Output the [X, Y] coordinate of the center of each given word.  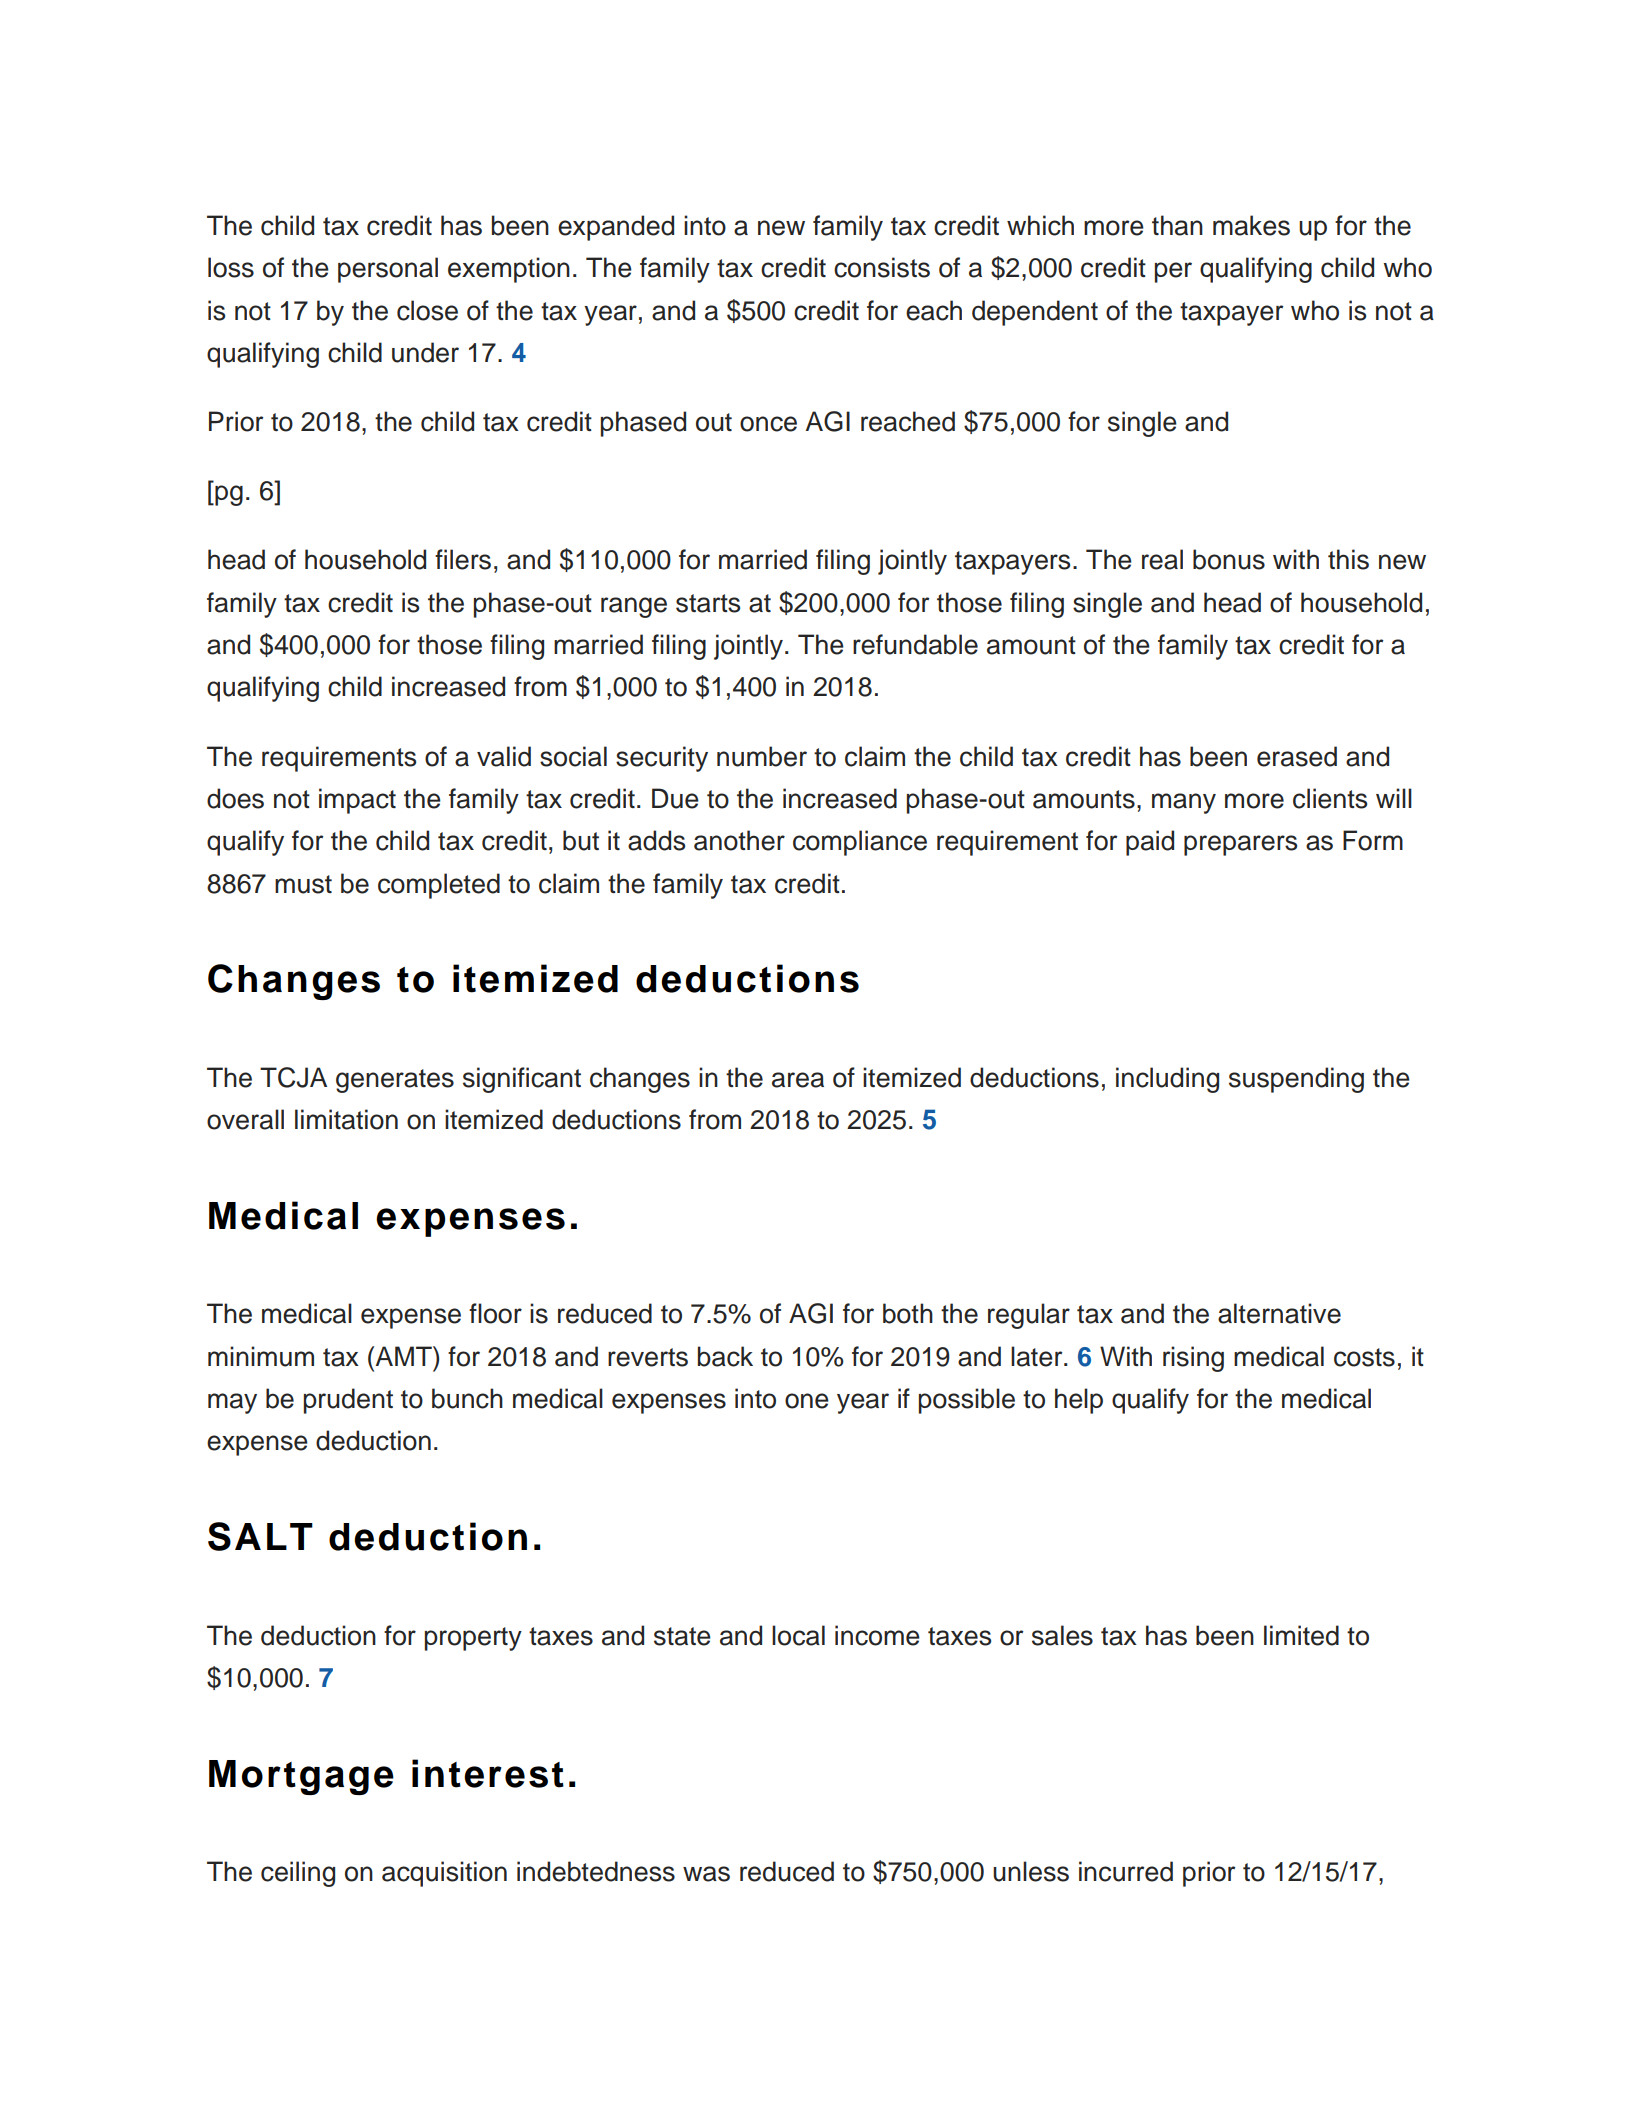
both [908, 1313]
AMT [403, 1356]
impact [357, 801]
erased [1297, 756]
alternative [1279, 1313]
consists [882, 267]
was [706, 1874]
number [762, 756]
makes [1251, 225]
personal [388, 270]
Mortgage [301, 1777]
